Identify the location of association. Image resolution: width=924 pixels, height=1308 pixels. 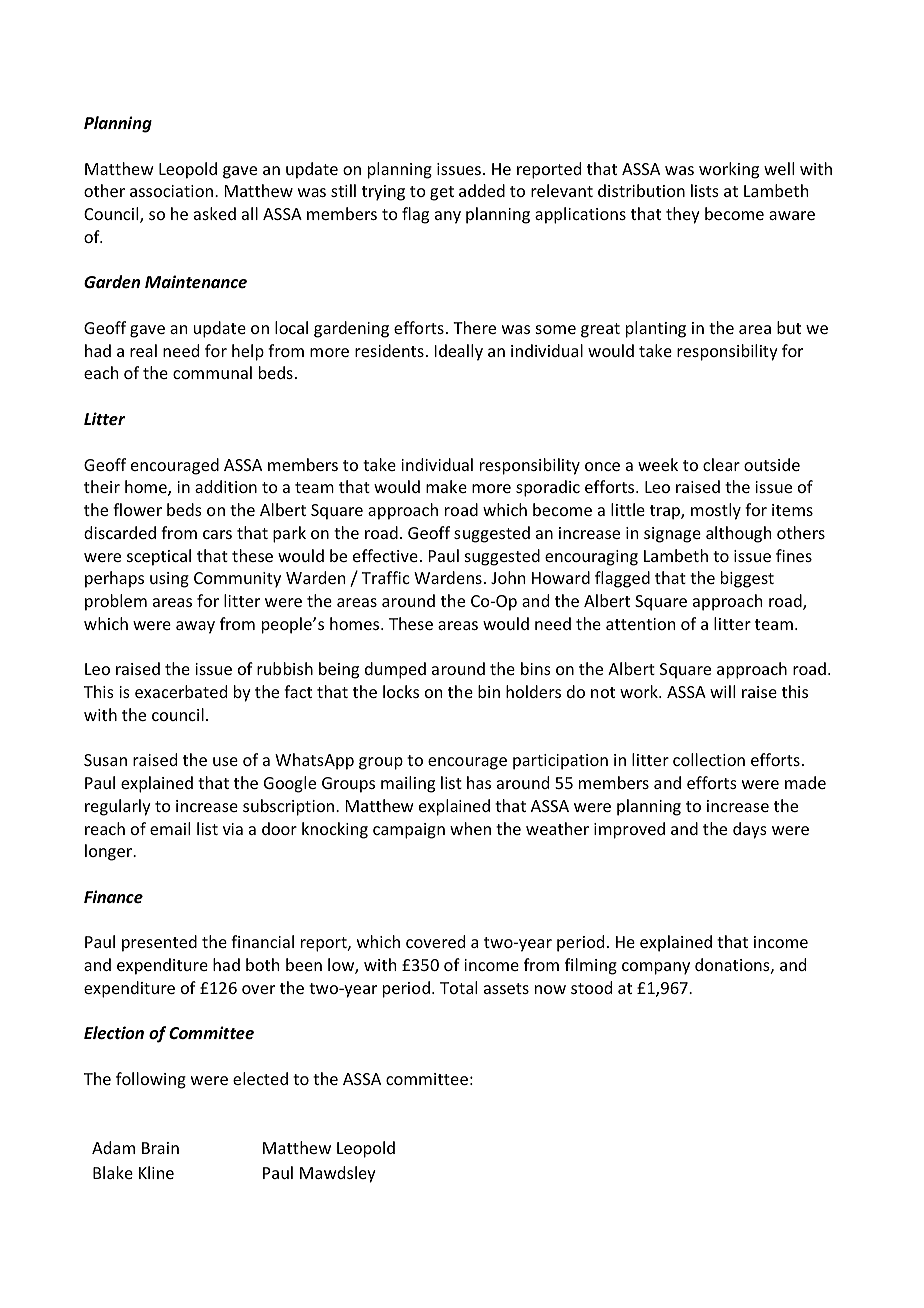
(173, 191).
